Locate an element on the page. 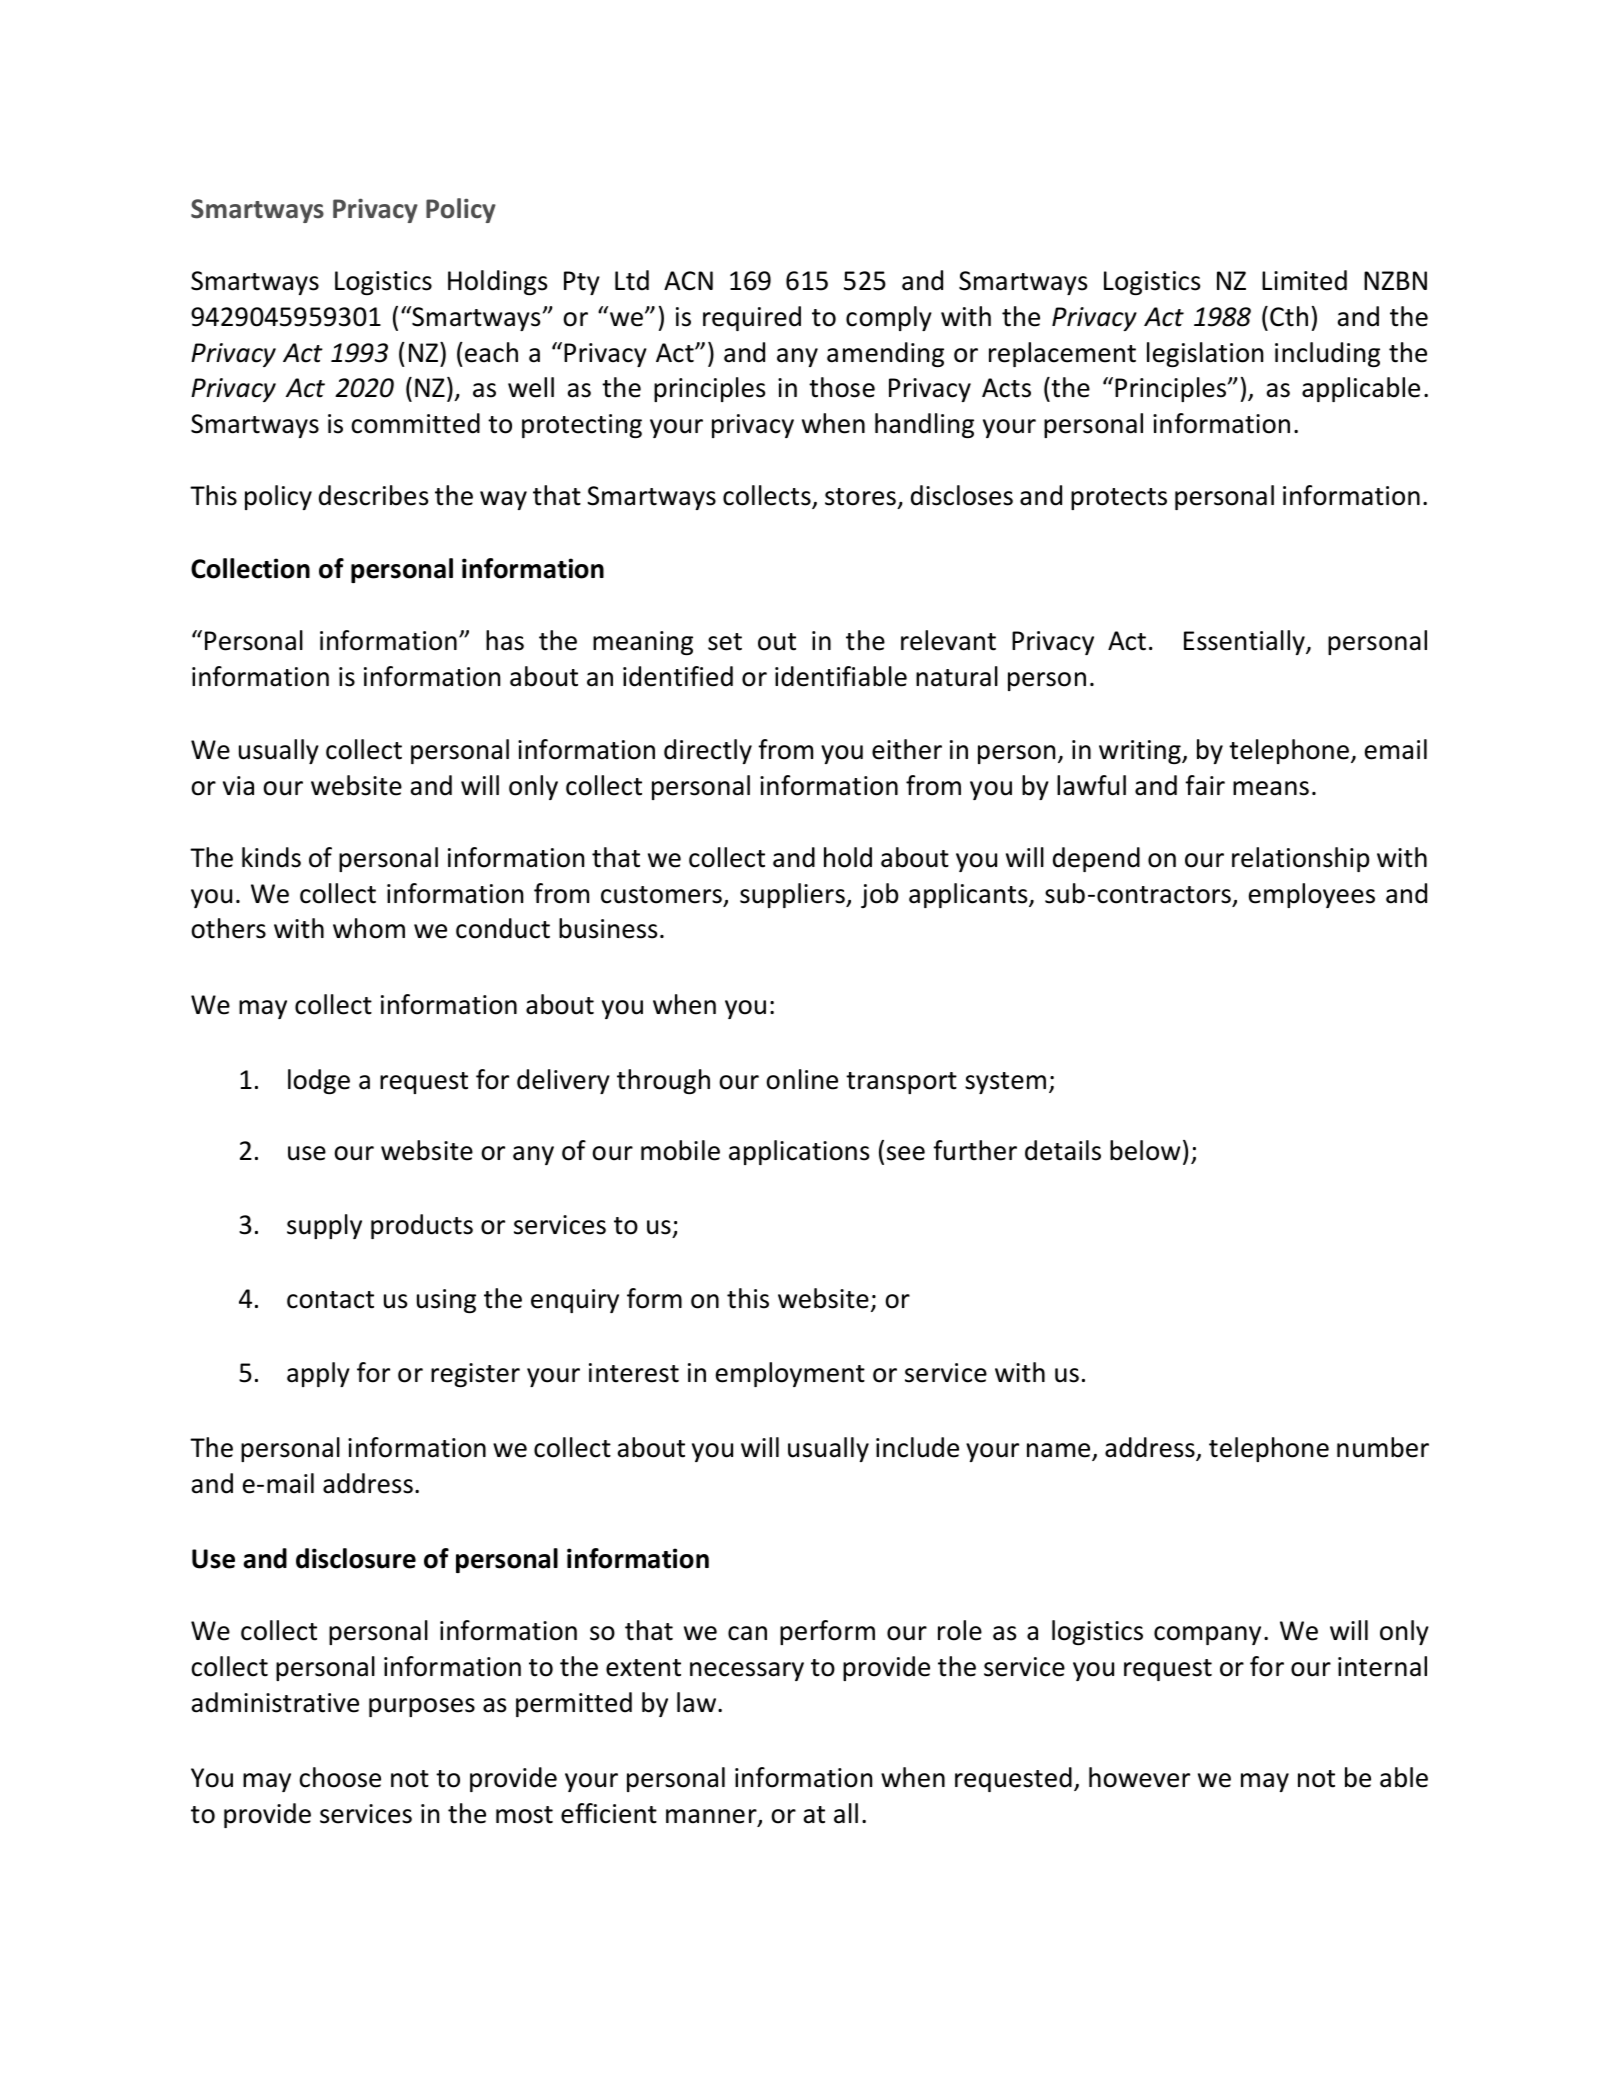  required is located at coordinates (752, 318).
